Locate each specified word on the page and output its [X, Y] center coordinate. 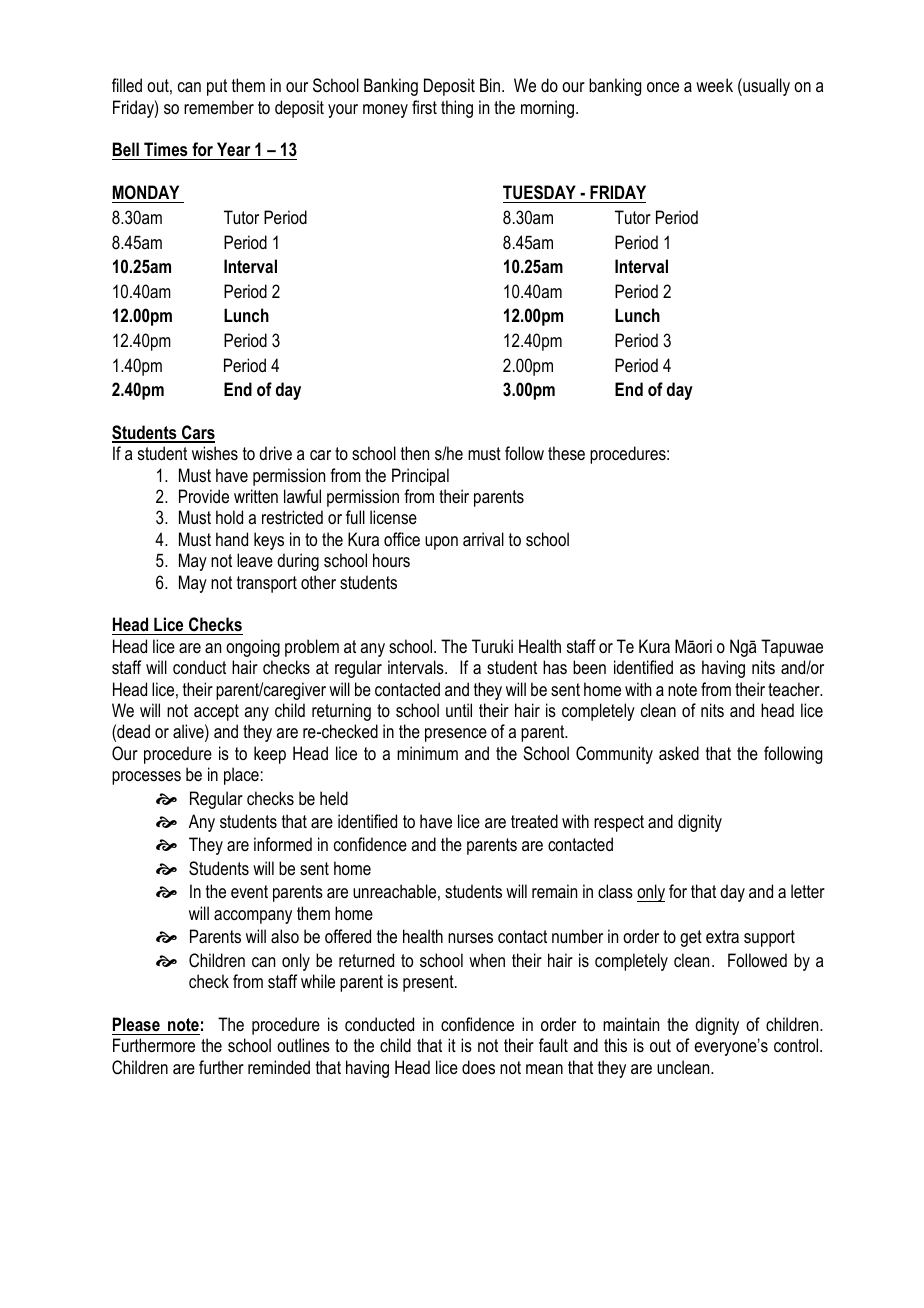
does [478, 1067]
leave [255, 560]
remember [219, 107]
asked [679, 753]
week [714, 85]
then [415, 453]
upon [441, 543]
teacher [795, 689]
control [797, 1045]
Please [136, 1024]
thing [457, 109]
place [241, 776]
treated [534, 821]
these [566, 453]
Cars [197, 433]
